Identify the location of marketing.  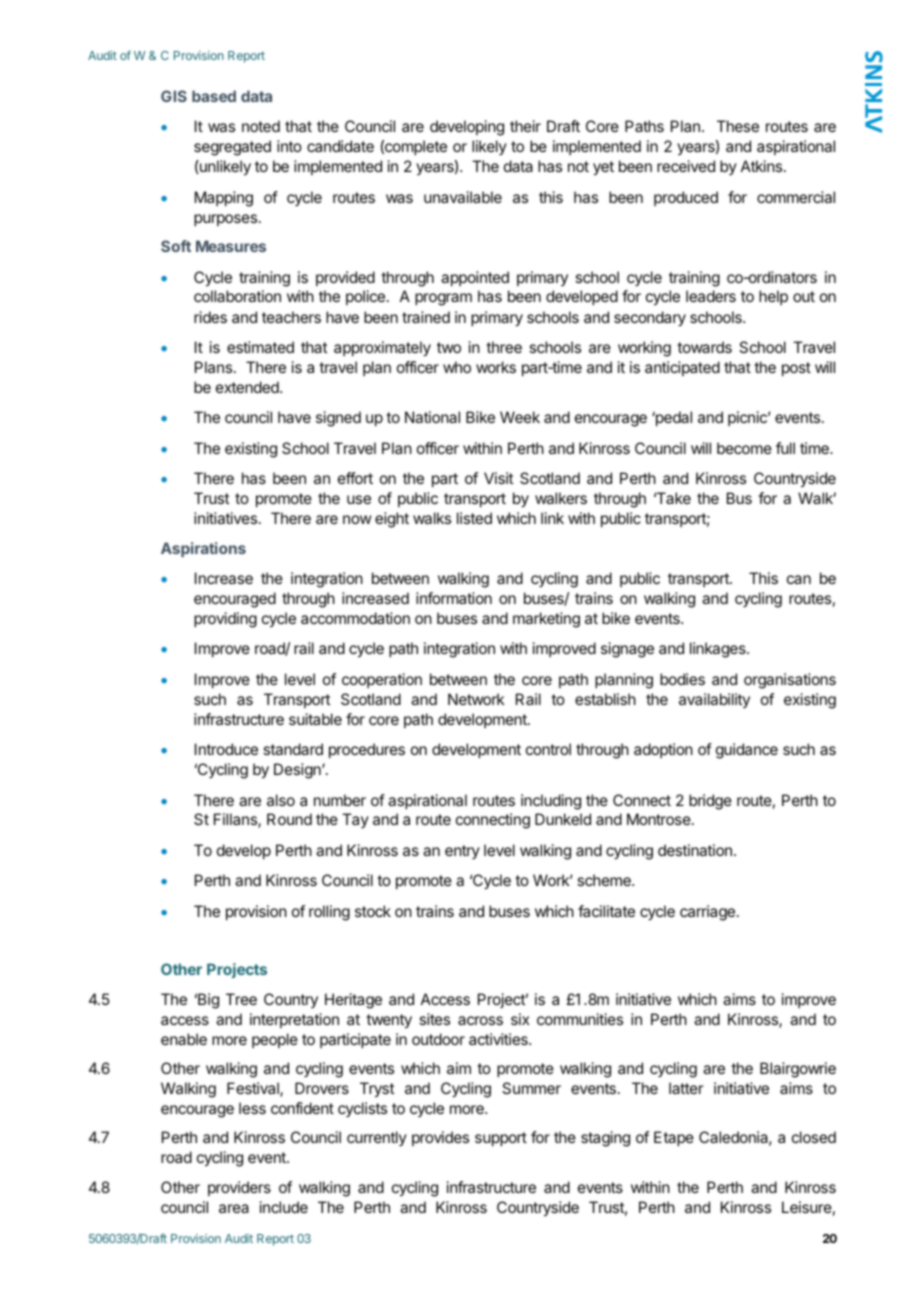
(546, 620).
